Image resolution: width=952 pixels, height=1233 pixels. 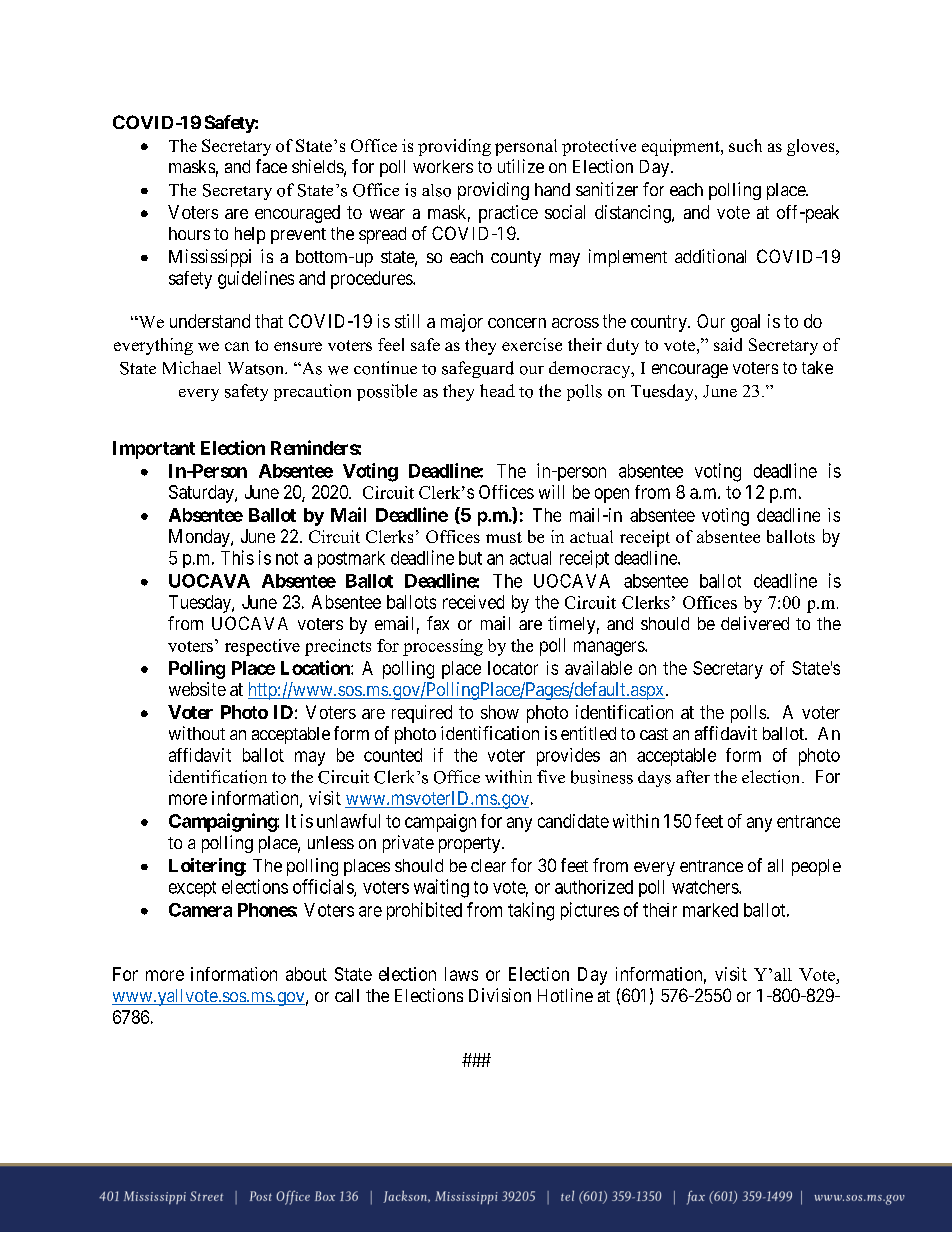 What do you see at coordinates (551, 776) in the document?
I see `five` at bounding box center [551, 776].
